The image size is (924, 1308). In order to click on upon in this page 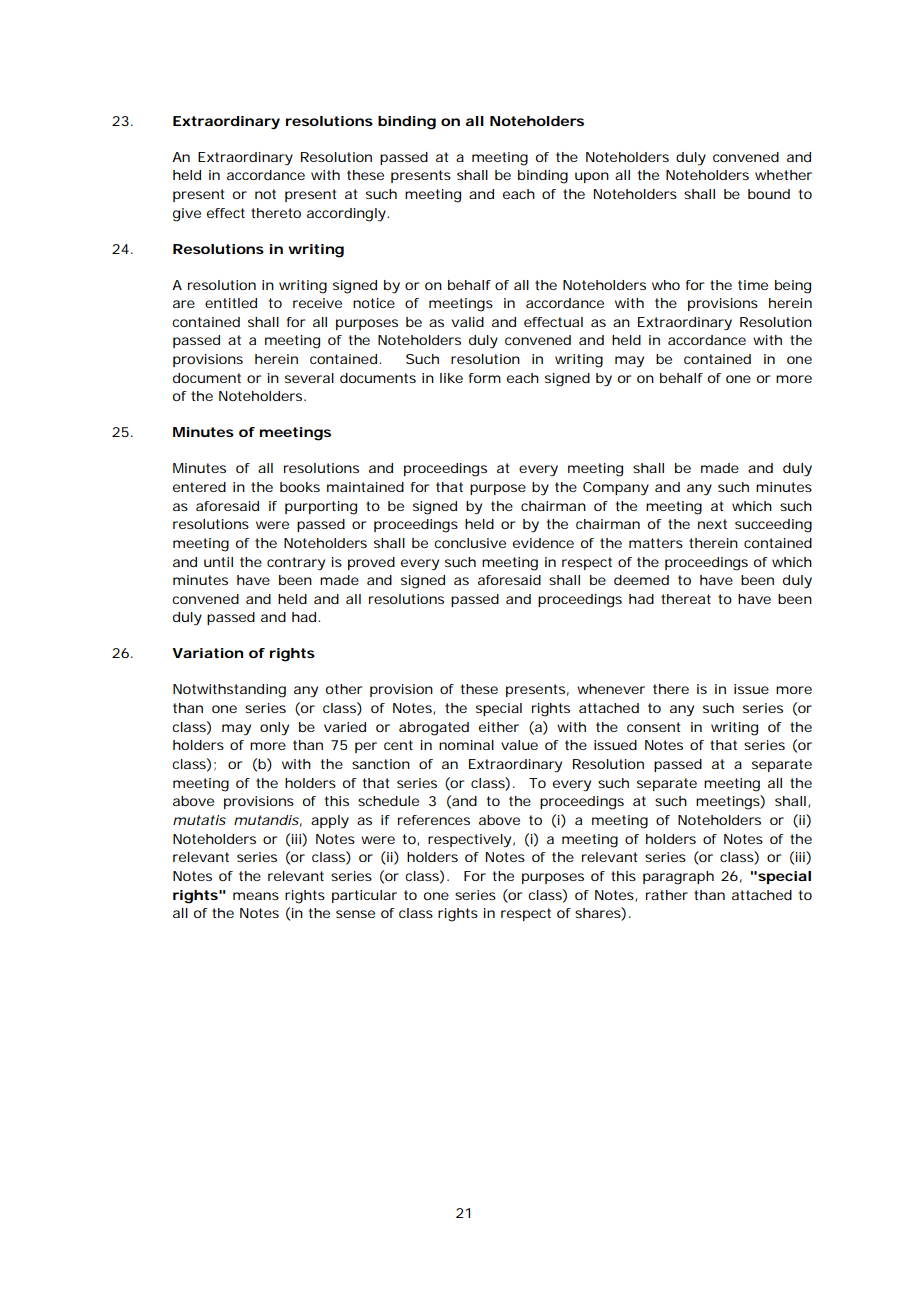, I will do `click(592, 177)`.
